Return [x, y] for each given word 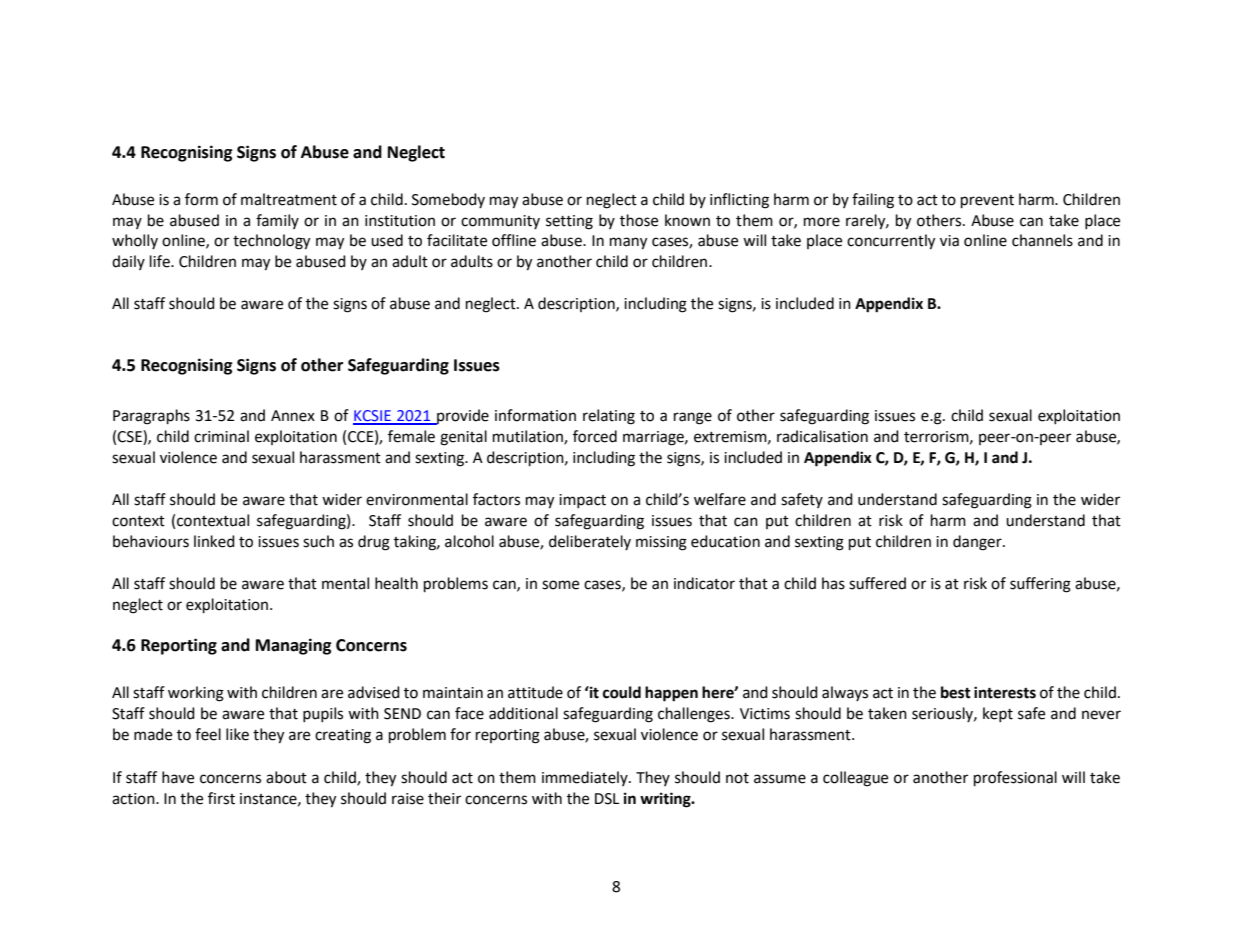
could [622, 692]
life [161, 261]
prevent [987, 202]
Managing [294, 646]
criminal [221, 436]
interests [1005, 692]
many [628, 243]
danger [978, 543]
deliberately [590, 542]
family [277, 221]
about [286, 777]
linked [214, 541]
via [949, 241]
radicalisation [822, 436]
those [639, 220]
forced [595, 436]
